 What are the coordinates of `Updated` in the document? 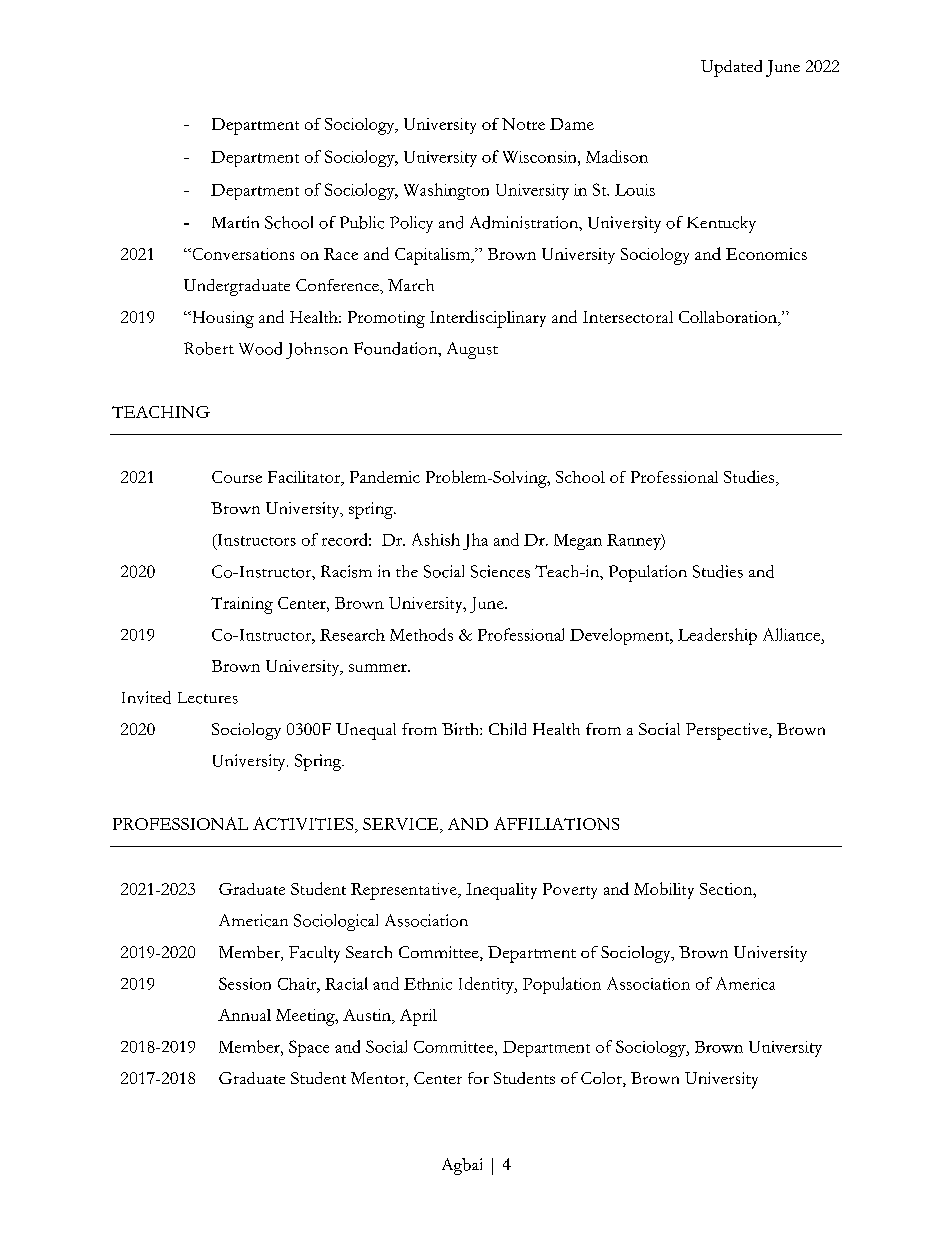 It's located at (731, 68).
